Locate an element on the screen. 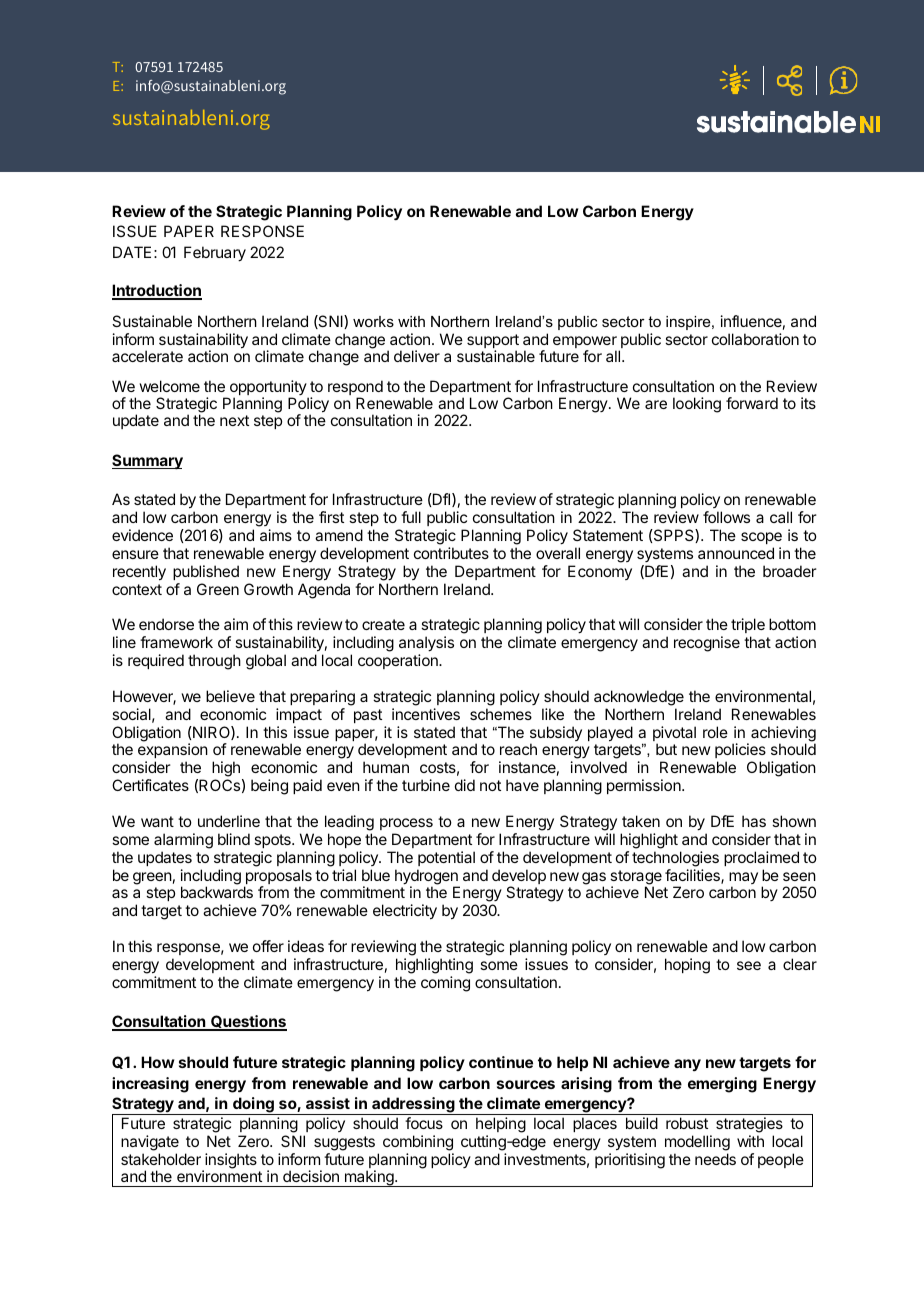  February is located at coordinates (215, 254).
